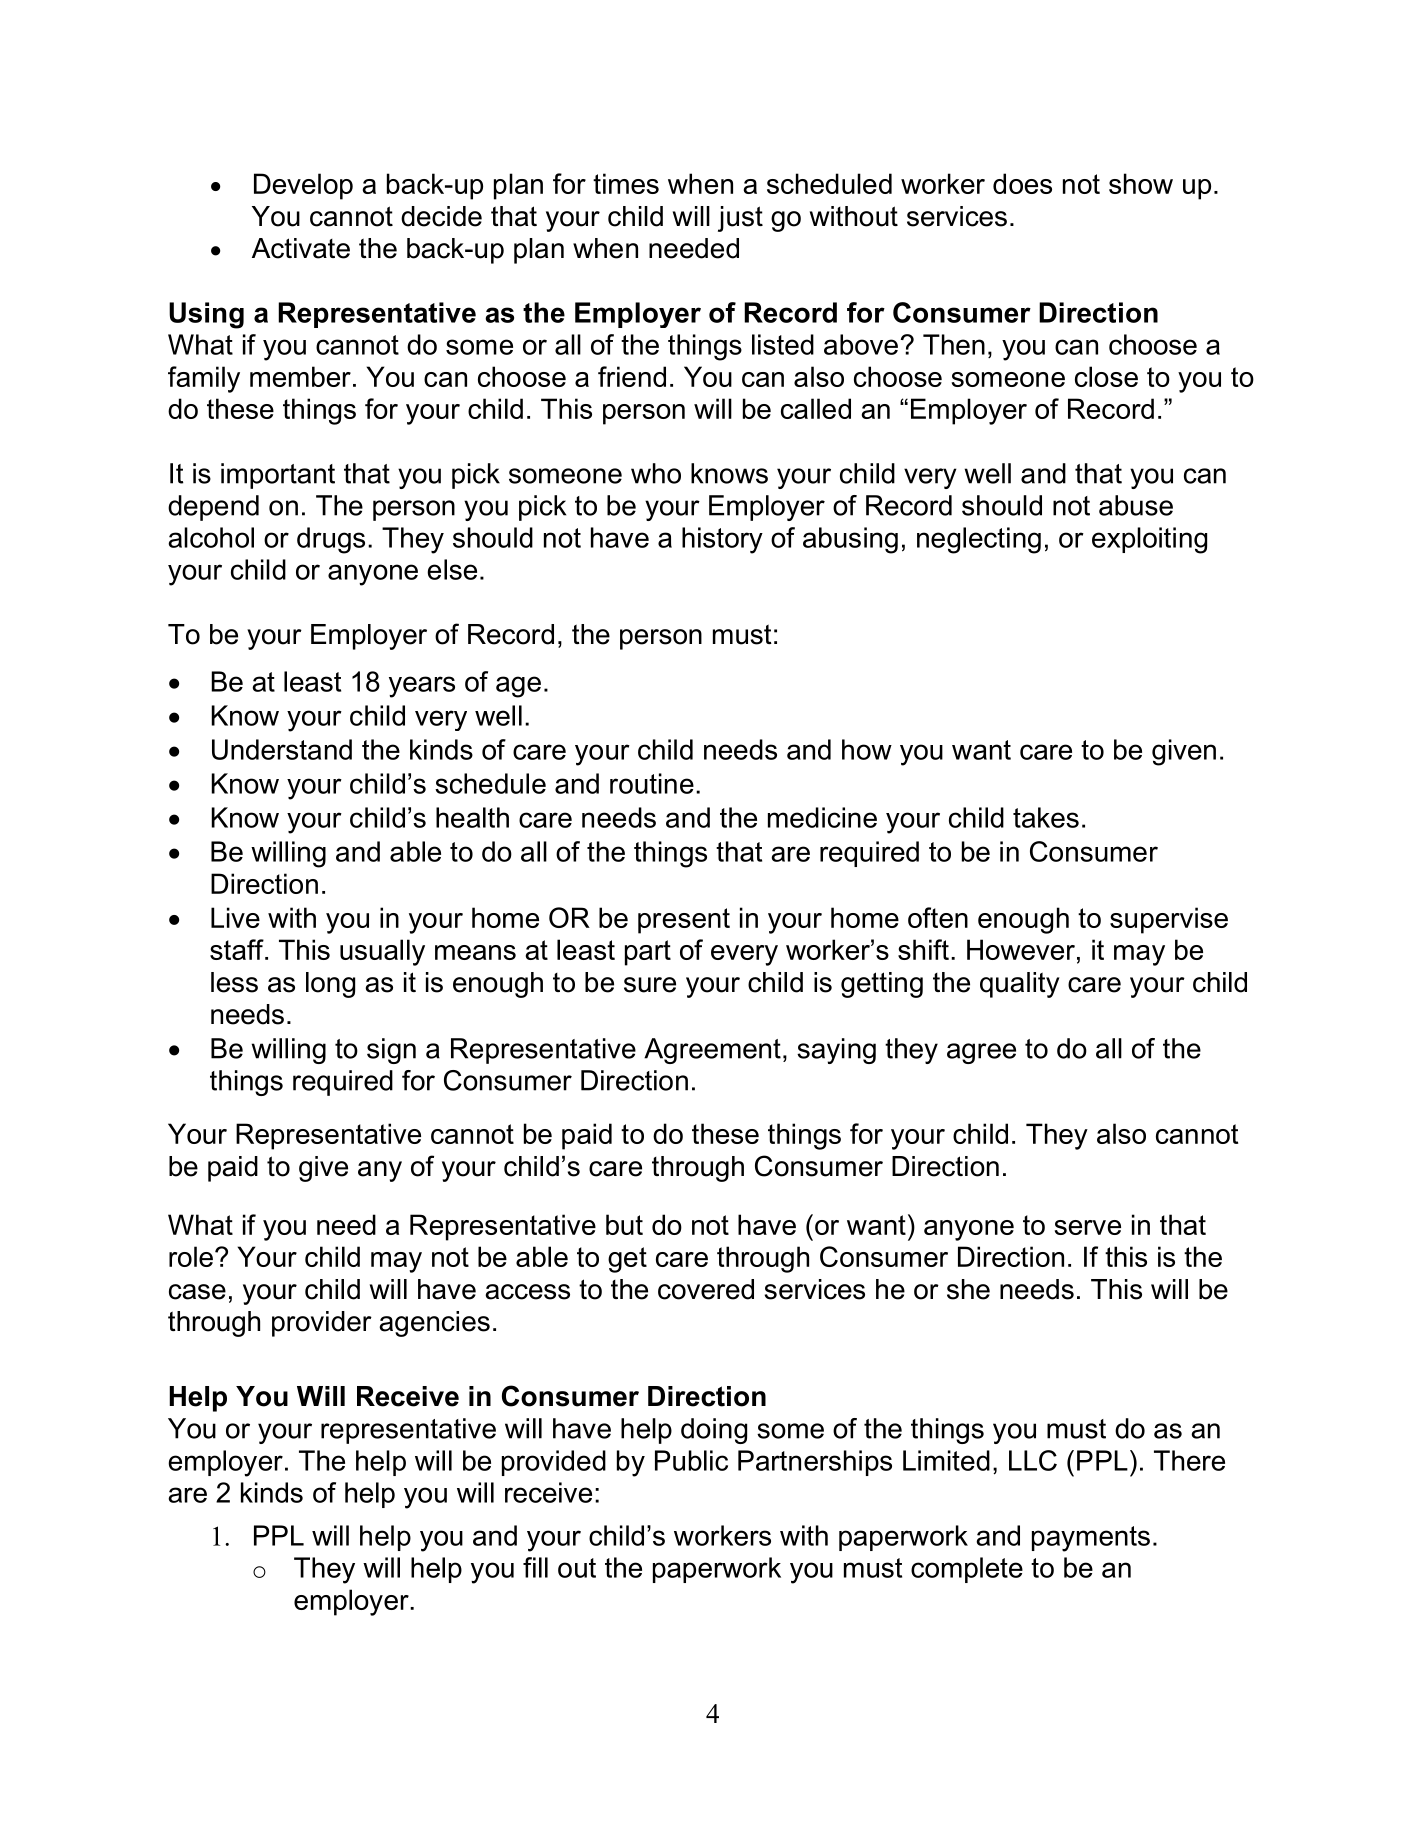 The image size is (1426, 1845). I want to click on sign, so click(391, 1051).
